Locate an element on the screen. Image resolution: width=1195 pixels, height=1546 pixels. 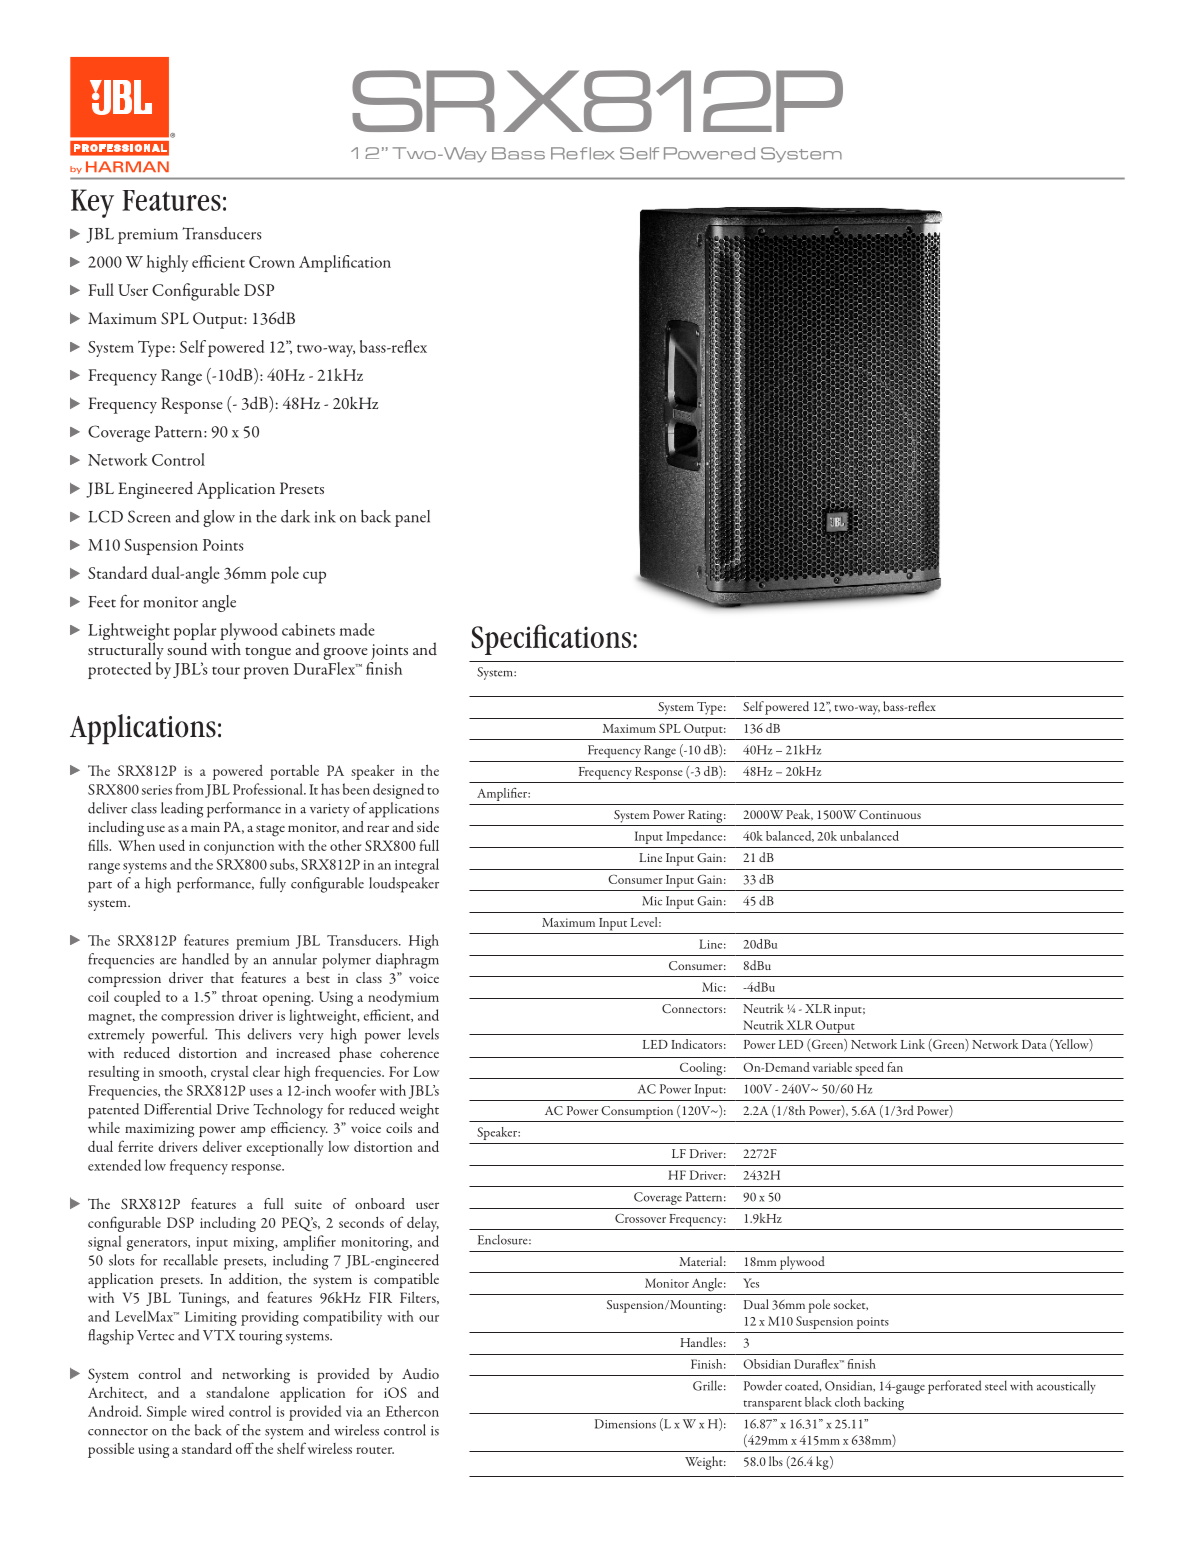
perforated is located at coordinates (954, 1387).
